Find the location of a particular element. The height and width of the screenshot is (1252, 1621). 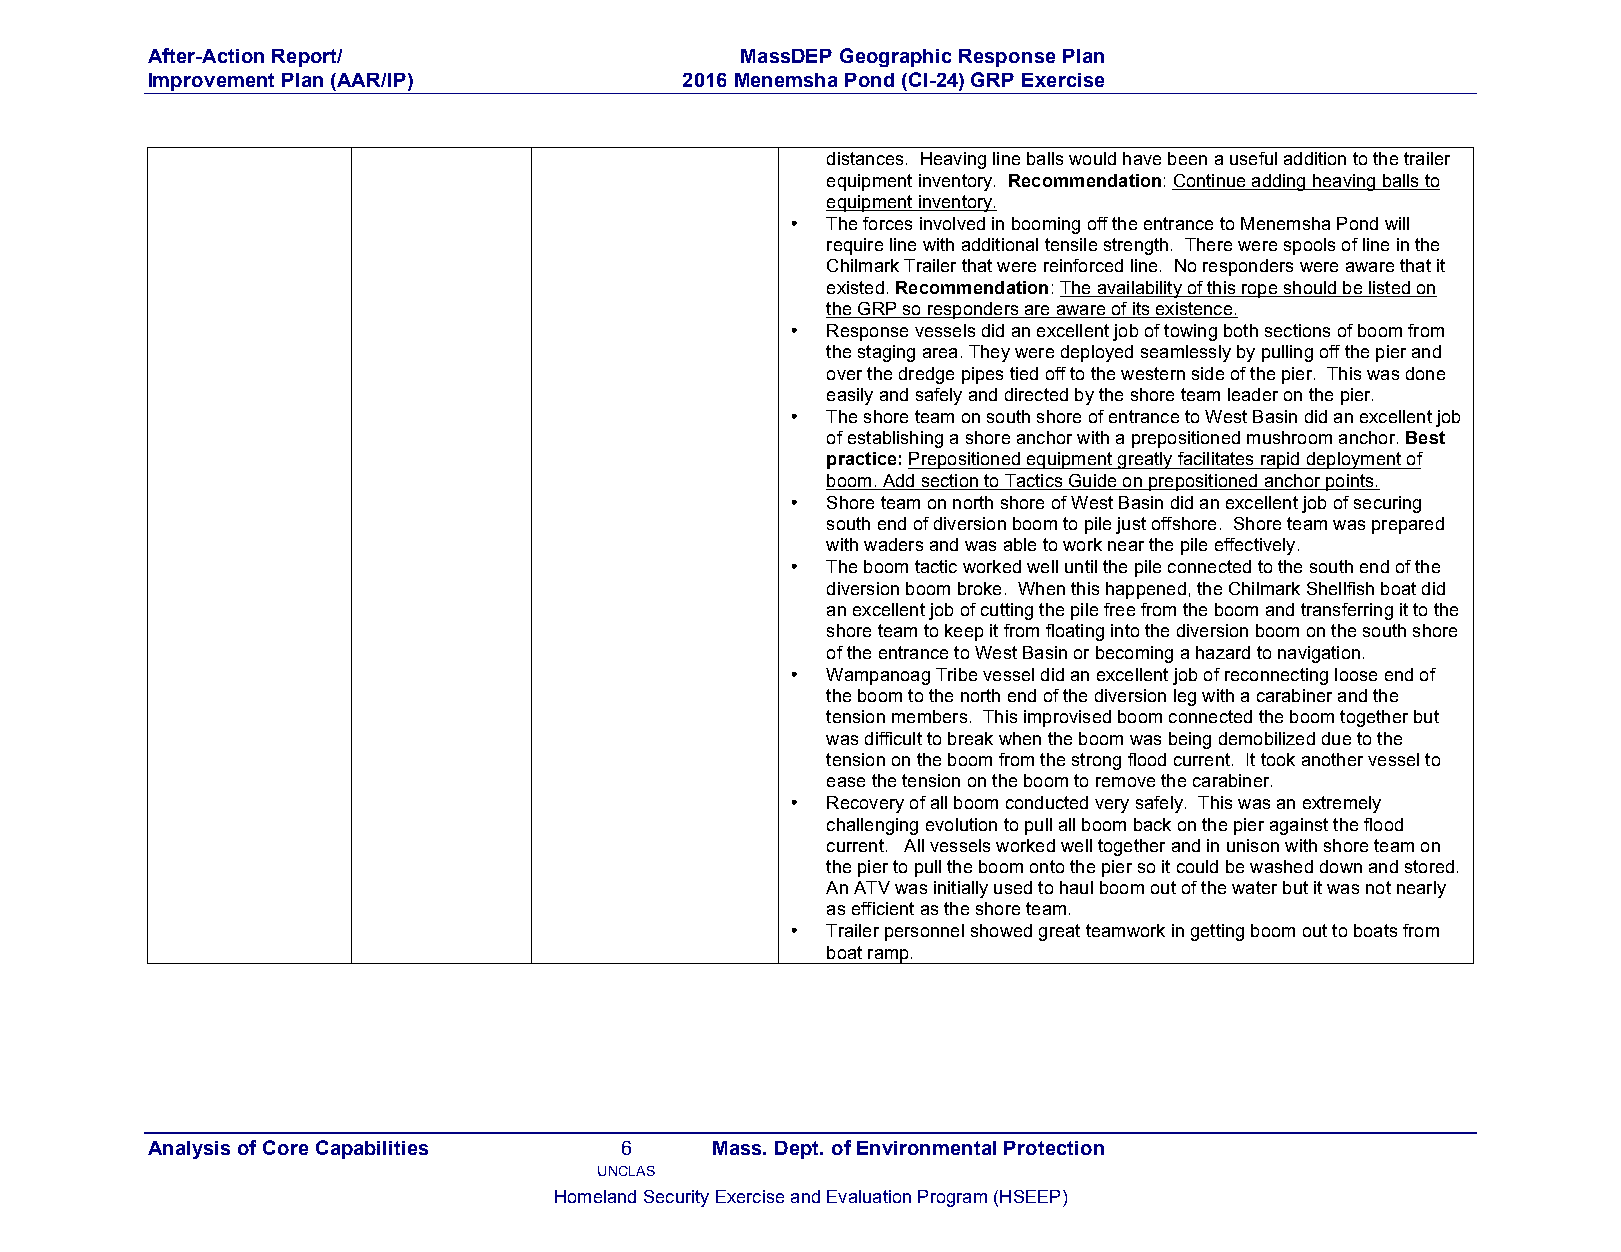

against is located at coordinates (1299, 826).
